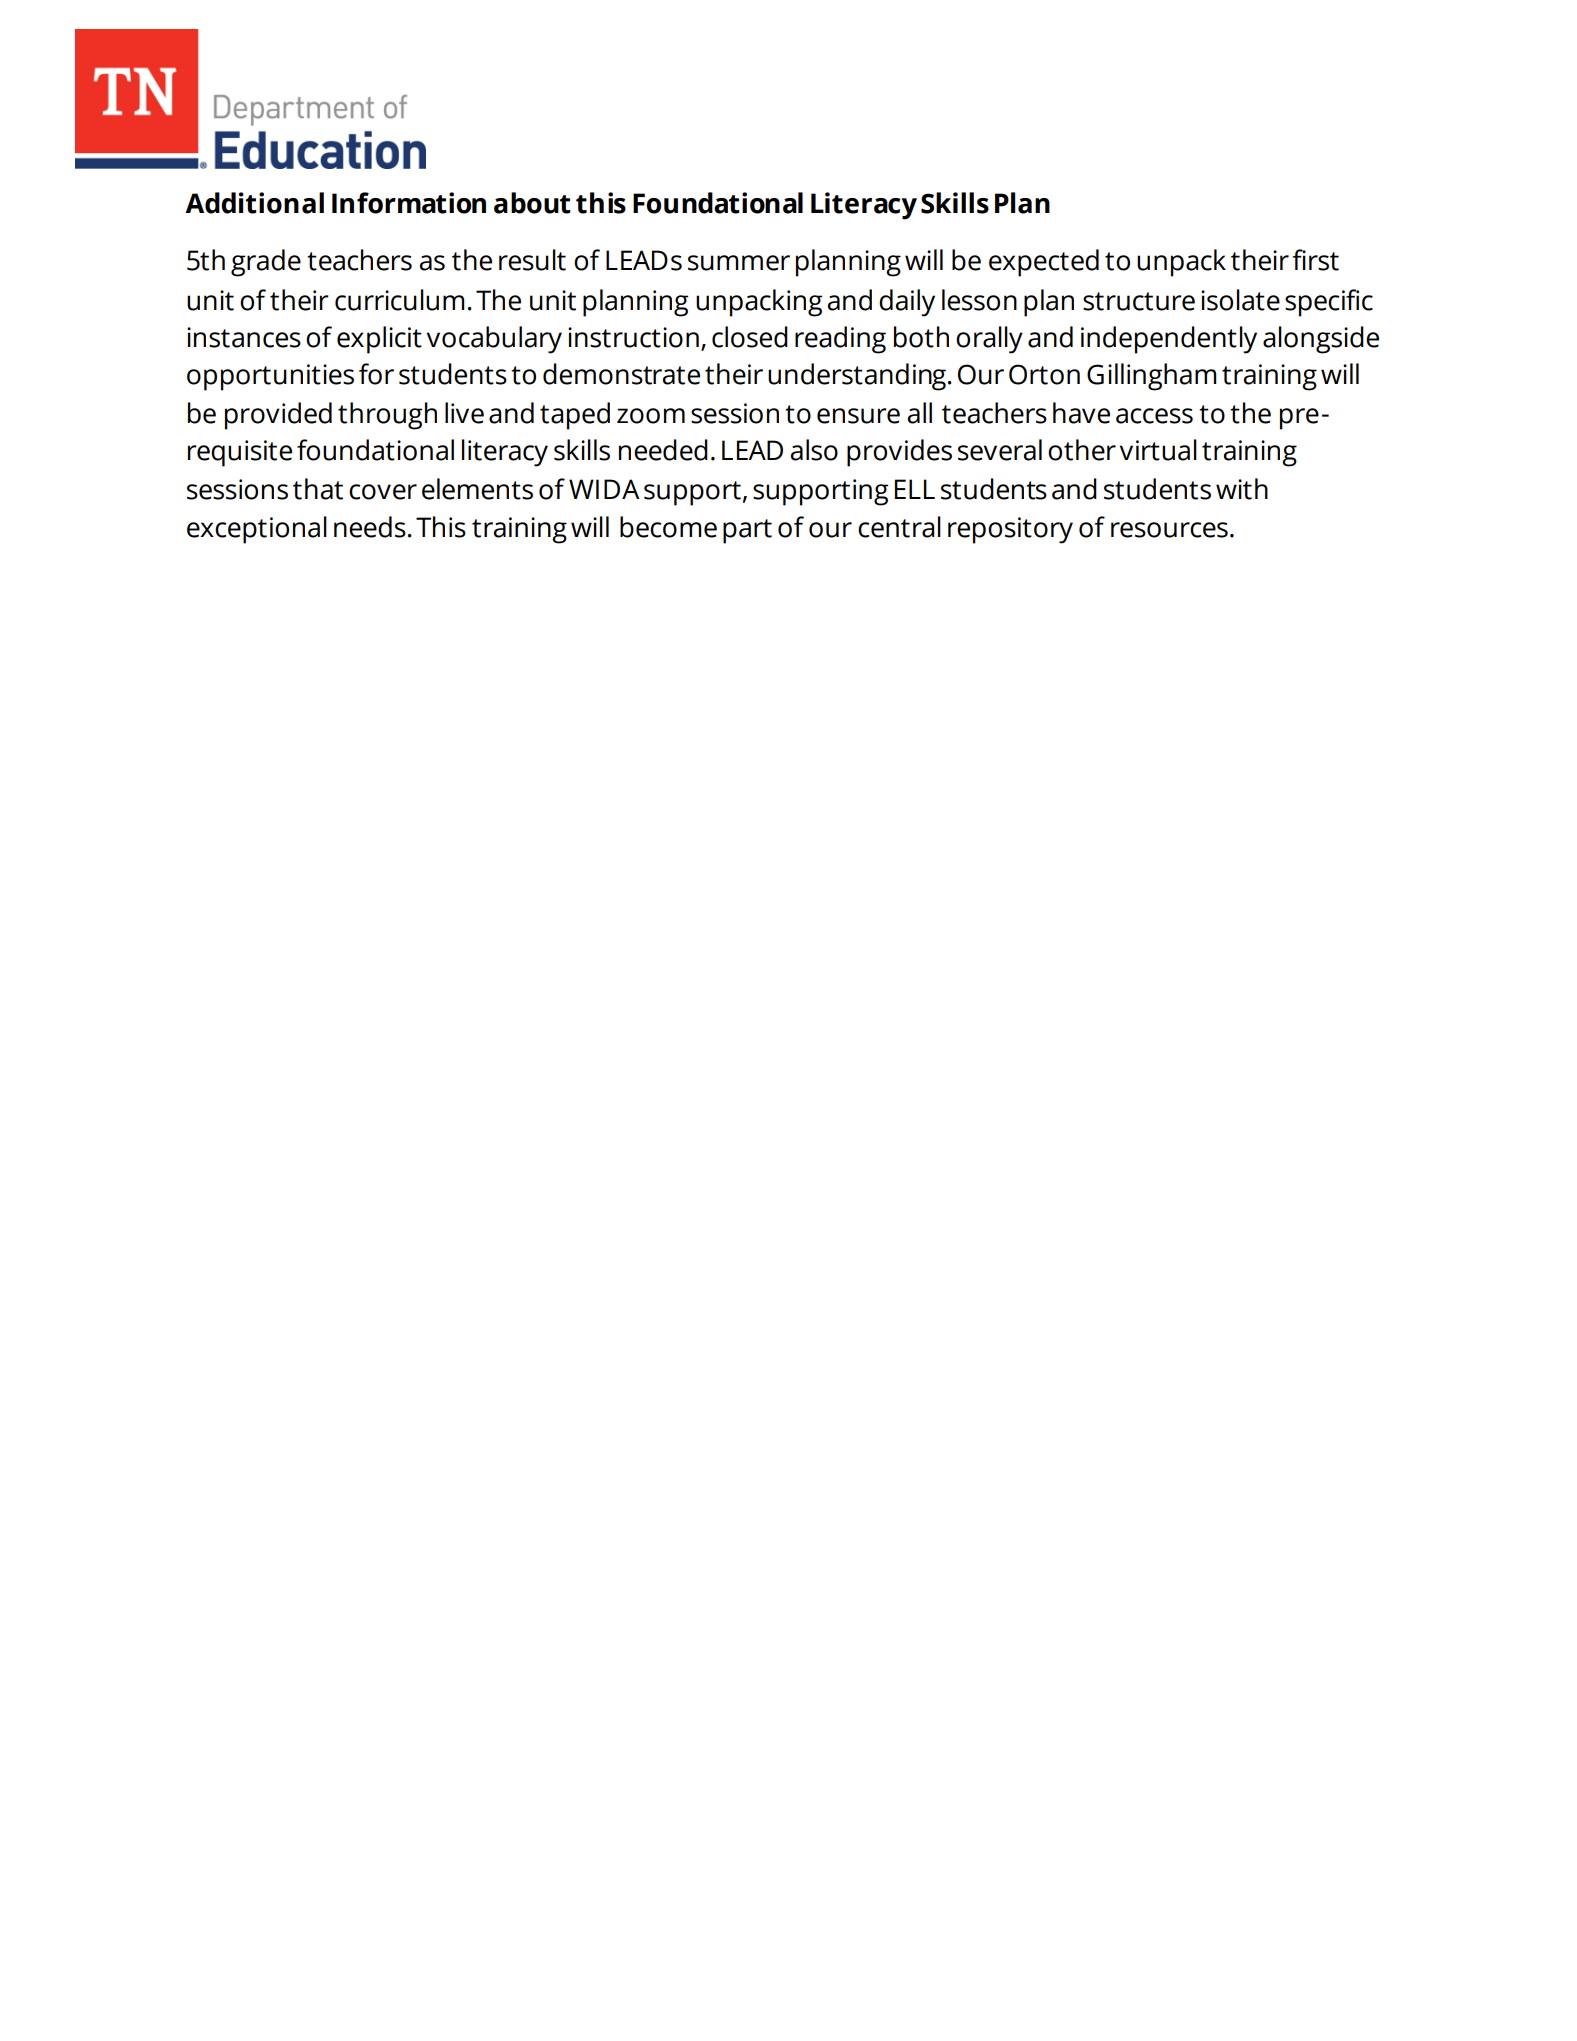 The width and height of the screenshot is (1577, 2041). Describe the element at coordinates (747, 531) in the screenshot. I see `part` at that location.
